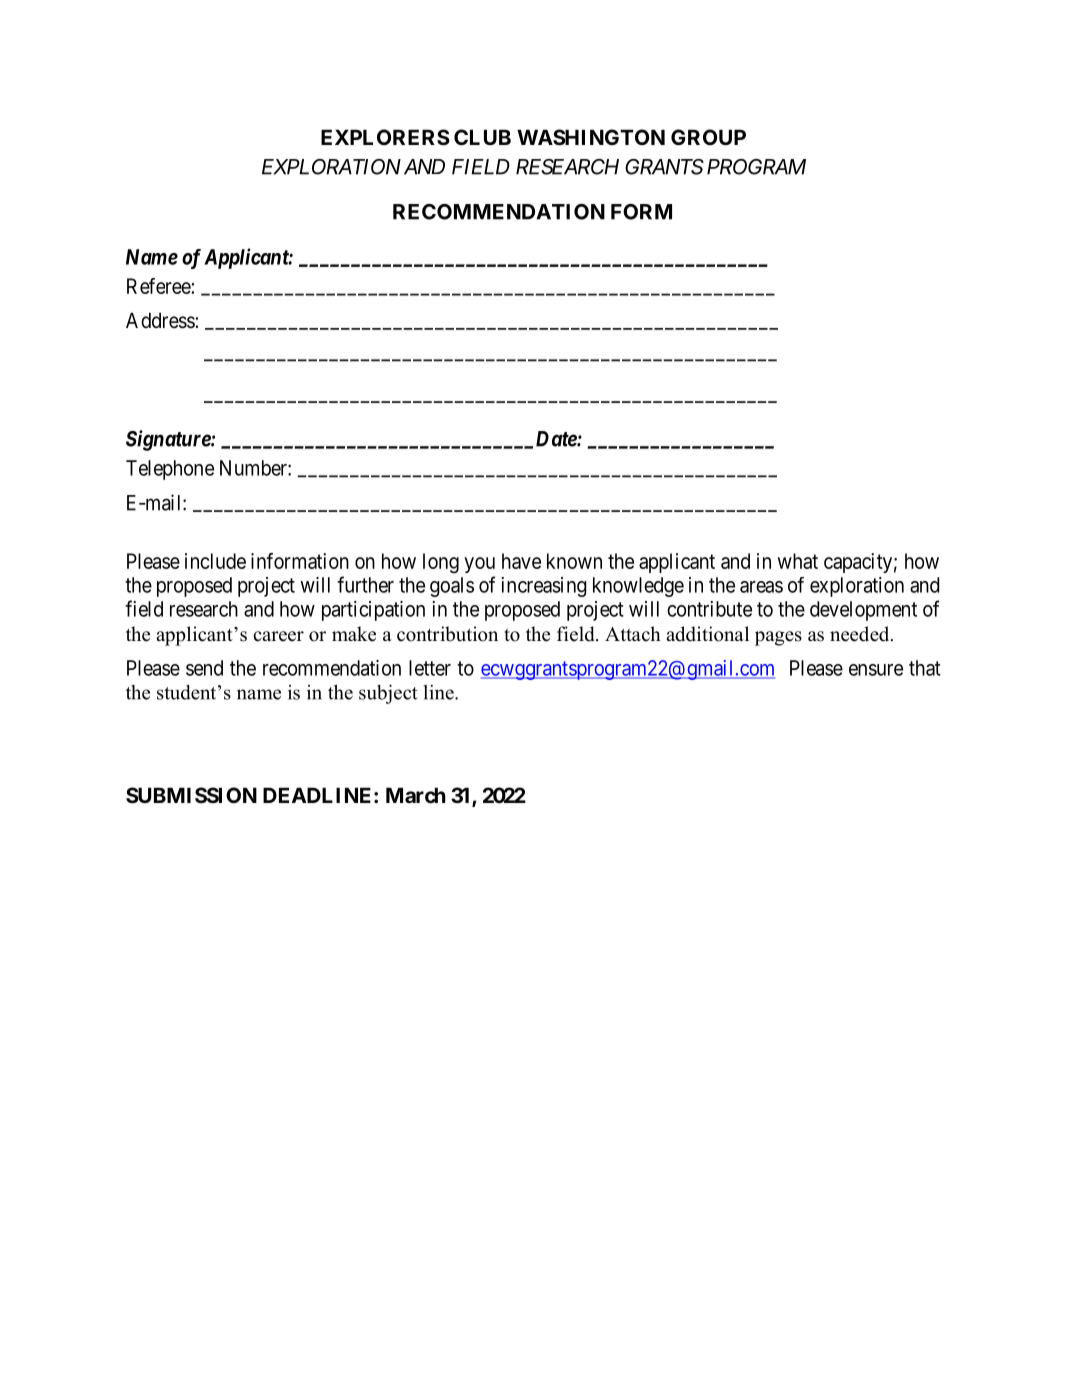  What do you see at coordinates (416, 795) in the document?
I see `March` at bounding box center [416, 795].
